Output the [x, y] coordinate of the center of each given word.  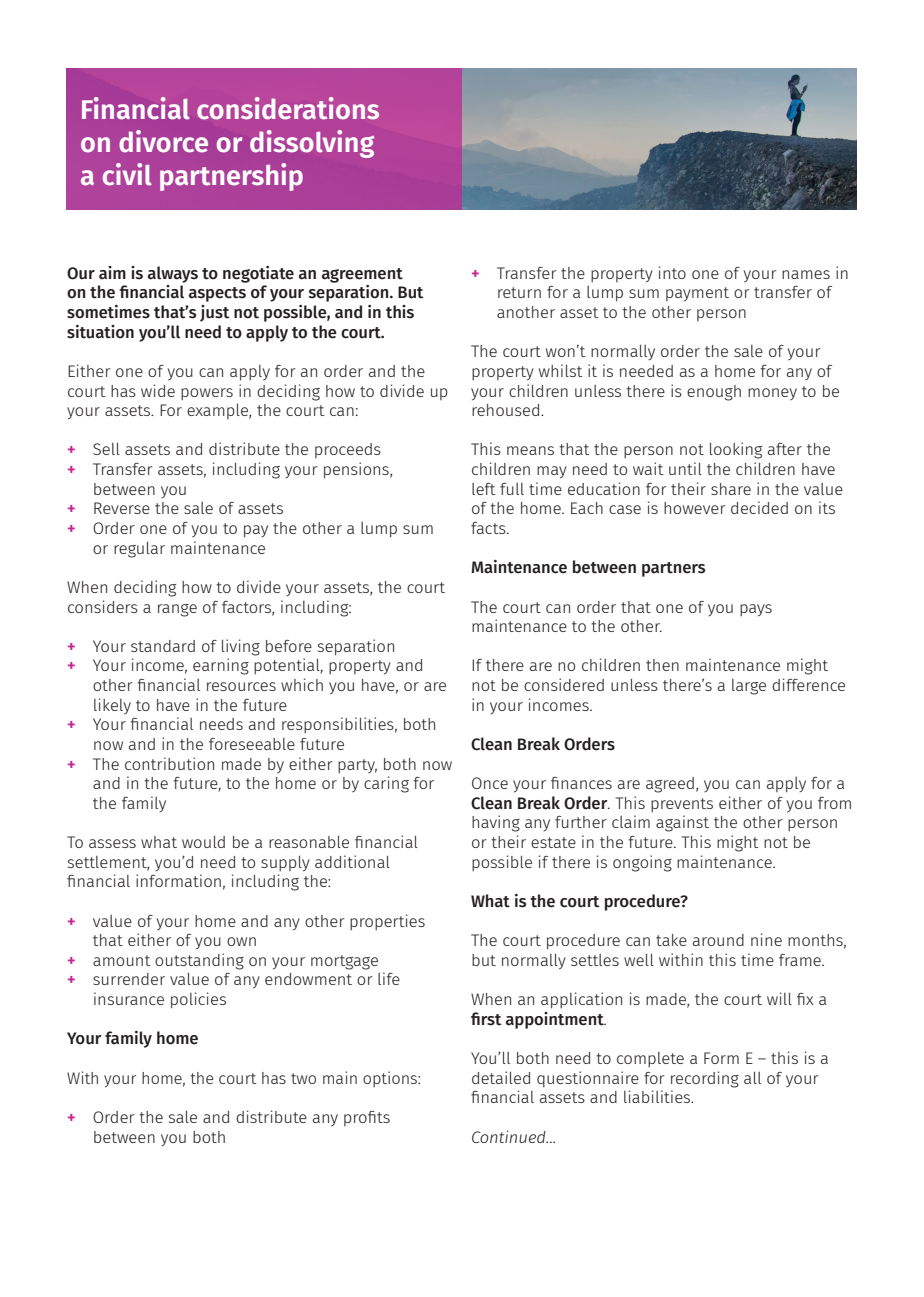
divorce [163, 141]
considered [564, 684]
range [177, 610]
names [806, 274]
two [303, 1078]
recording [705, 1079]
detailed [501, 1077]
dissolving [312, 144]
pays [756, 610]
